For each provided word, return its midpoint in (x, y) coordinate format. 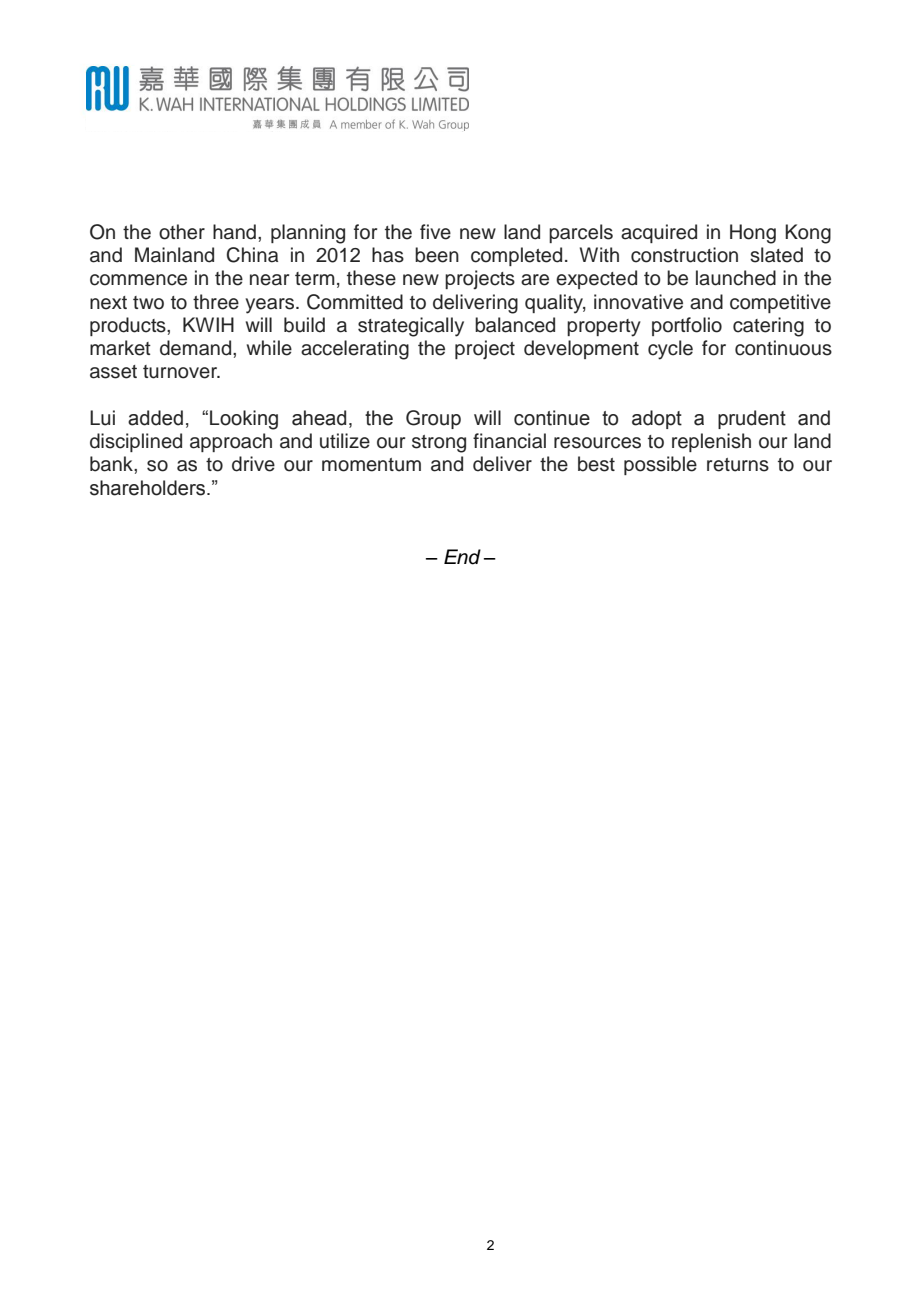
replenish (711, 442)
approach (231, 442)
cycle (670, 350)
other (182, 232)
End (462, 557)
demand (197, 348)
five (435, 232)
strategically (411, 327)
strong (439, 444)
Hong (753, 234)
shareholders (147, 488)
